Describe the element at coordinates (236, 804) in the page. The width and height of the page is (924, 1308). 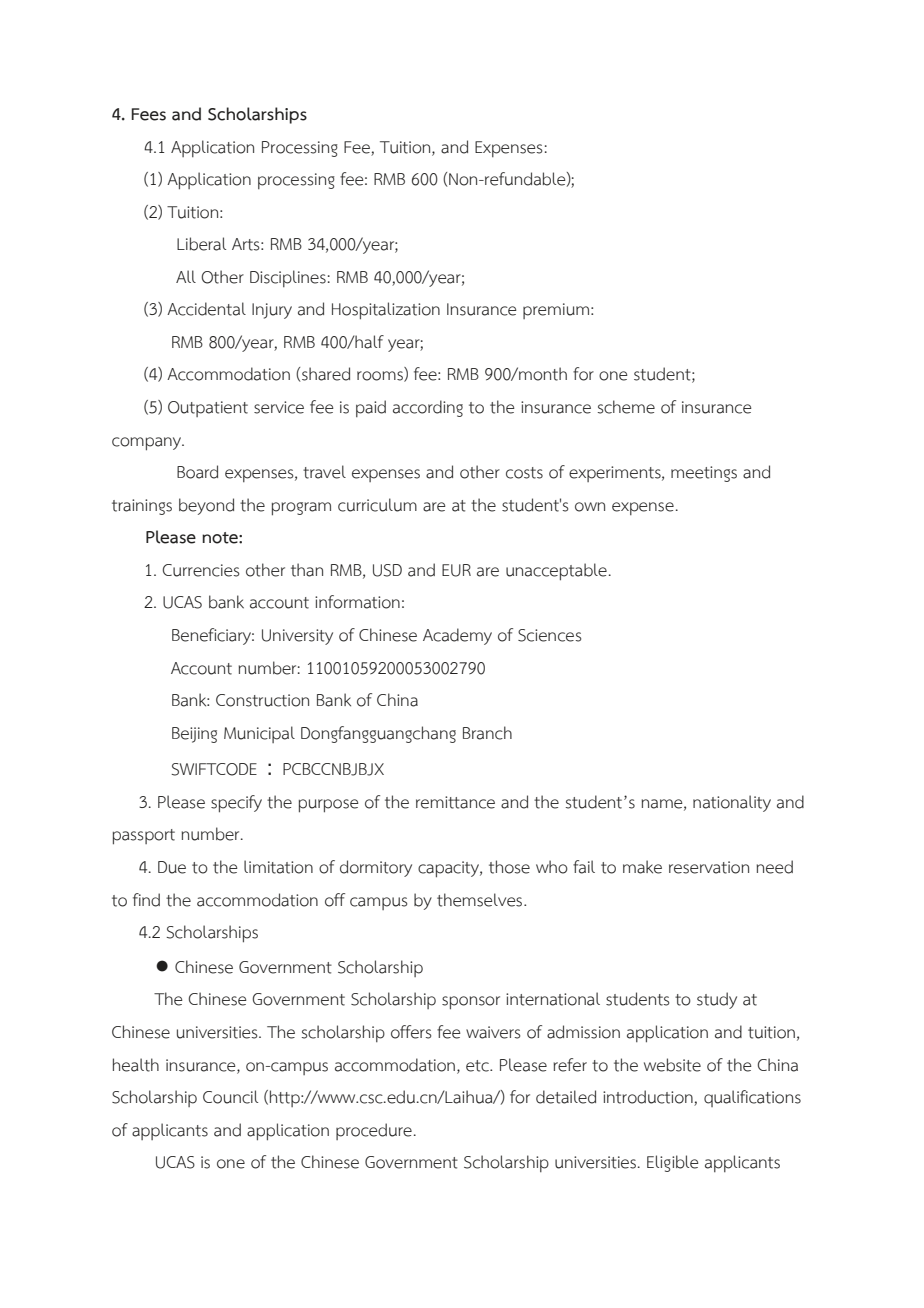
I see `specify` at that location.
